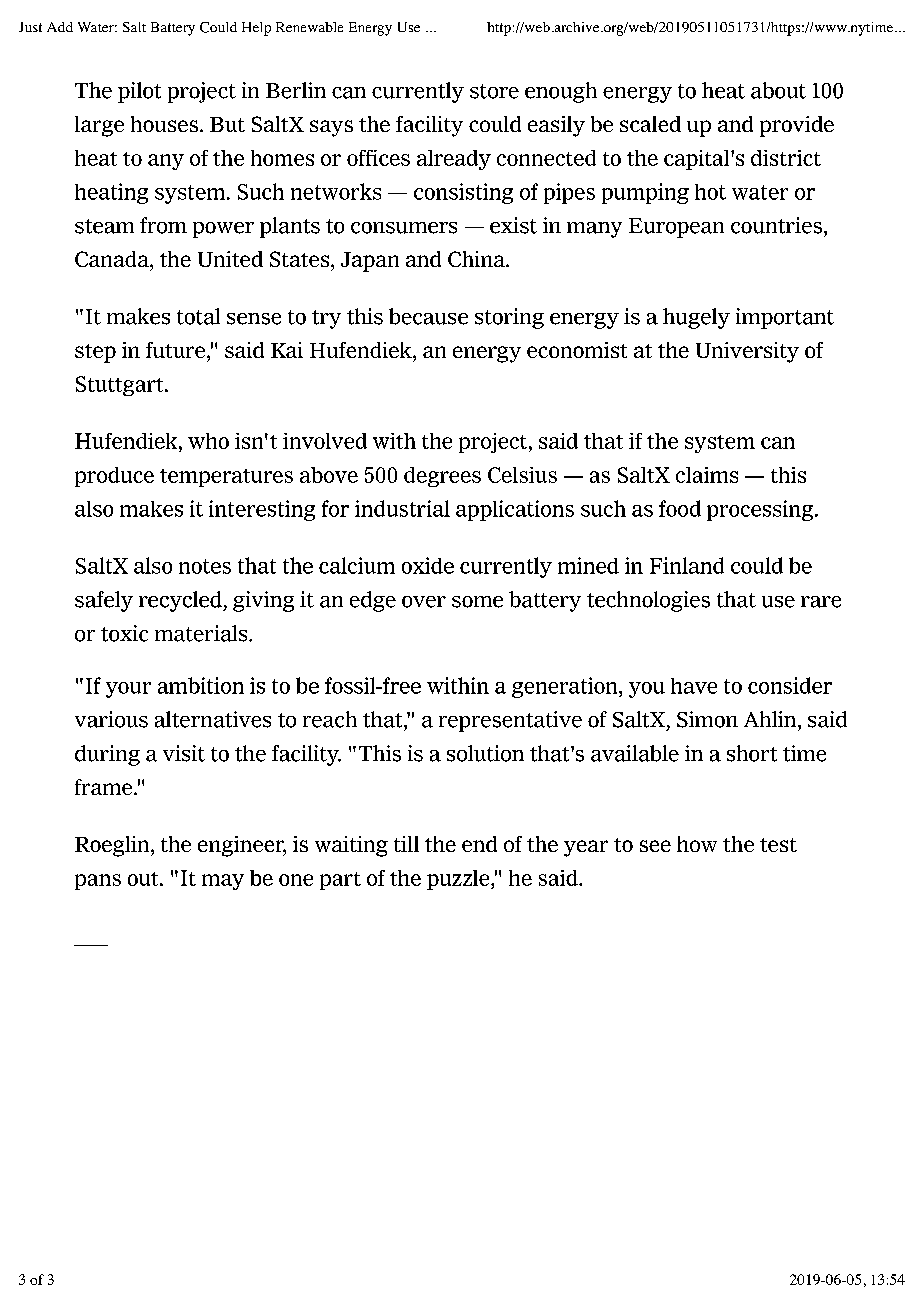  What do you see at coordinates (697, 844) in the page?
I see `how` at bounding box center [697, 844].
